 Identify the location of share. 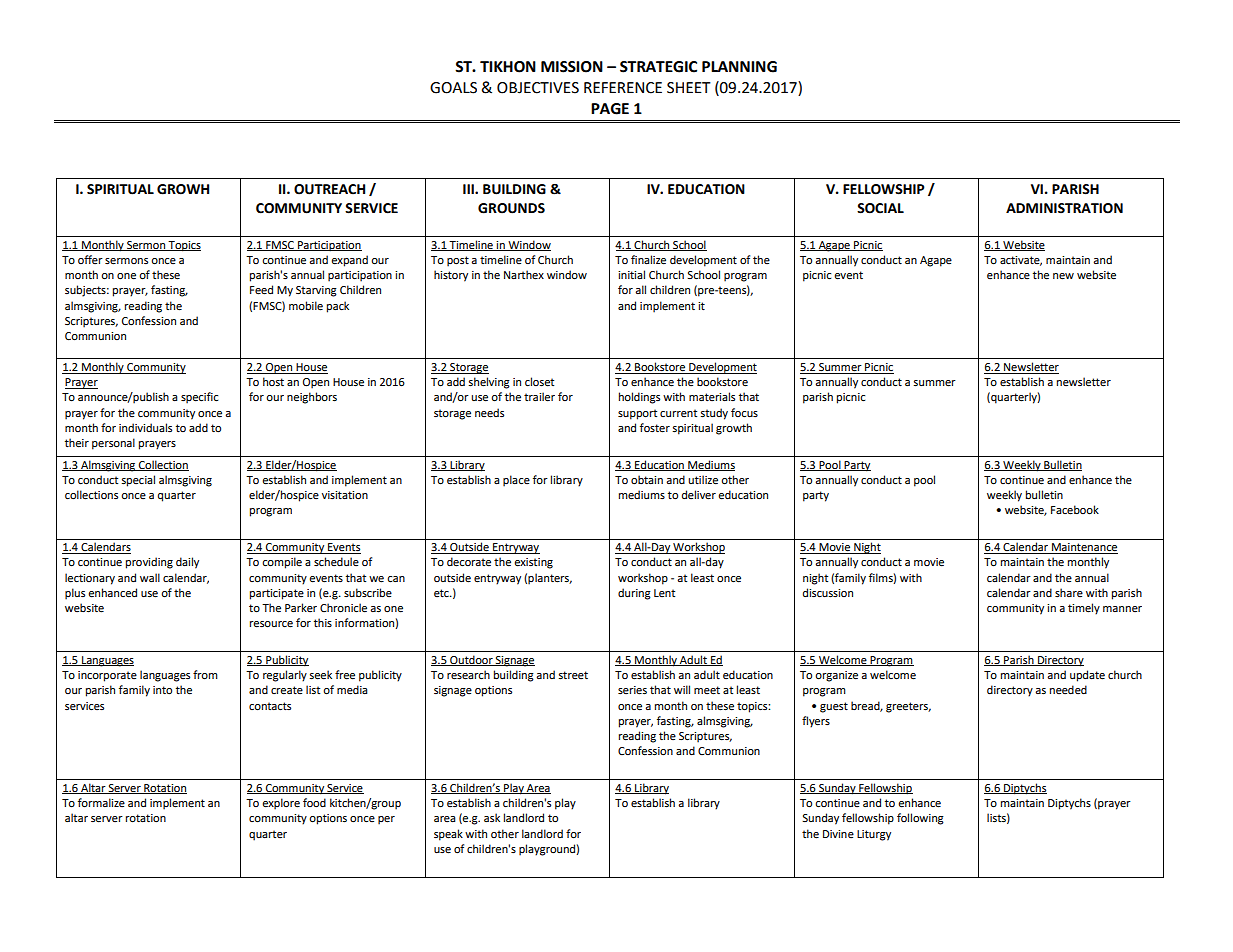
(1069, 592).
